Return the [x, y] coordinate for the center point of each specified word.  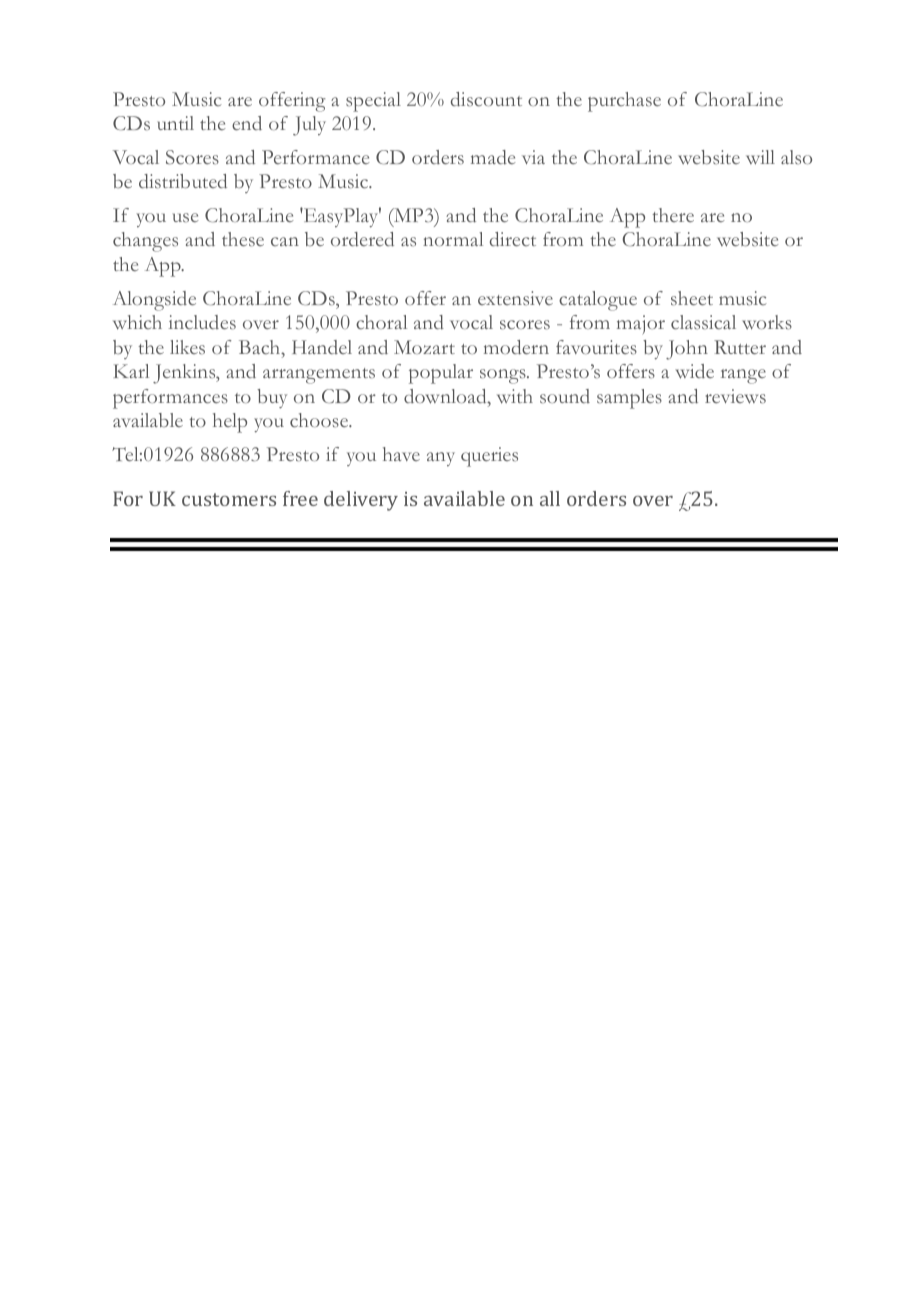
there [673, 215]
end [247, 123]
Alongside [154, 301]
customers [229, 499]
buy [272, 398]
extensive [515, 298]
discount [486, 99]
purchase [624, 102]
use [186, 218]
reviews [735, 396]
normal [453, 239]
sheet [692, 298]
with [515, 396]
